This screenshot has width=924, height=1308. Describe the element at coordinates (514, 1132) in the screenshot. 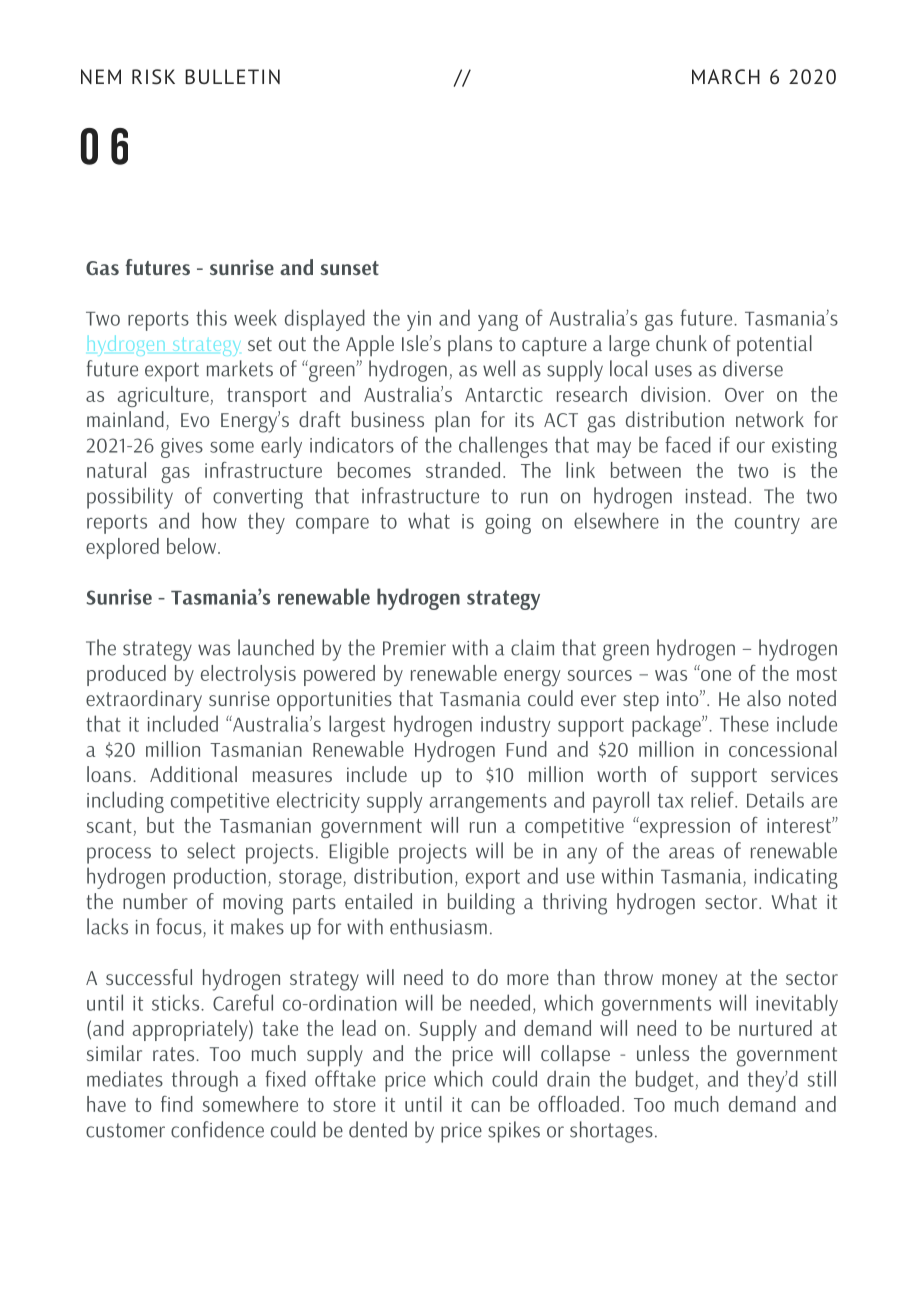

I see `spikes` at that location.
